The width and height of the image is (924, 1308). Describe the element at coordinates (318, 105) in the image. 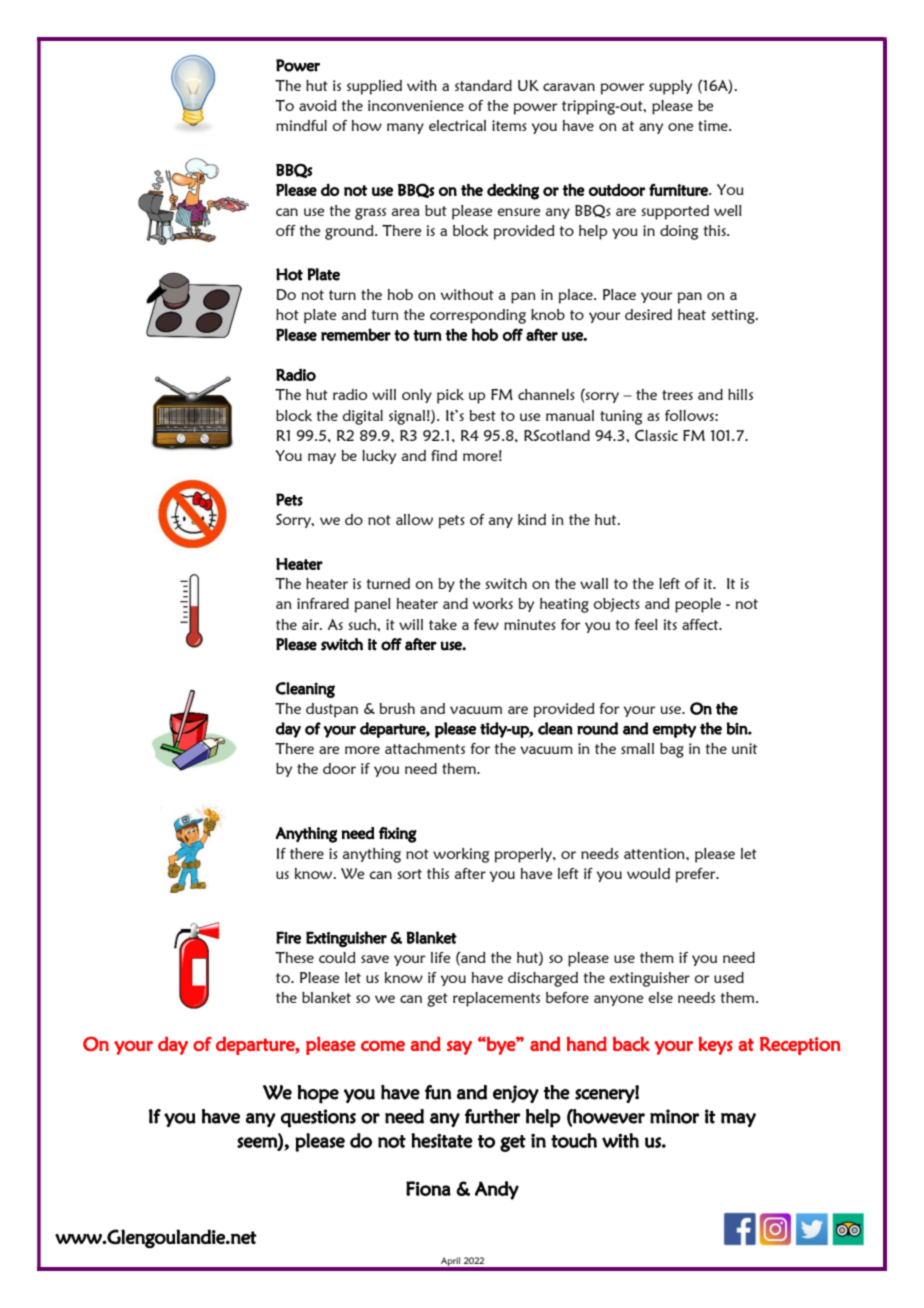

I see `avoid` at that location.
